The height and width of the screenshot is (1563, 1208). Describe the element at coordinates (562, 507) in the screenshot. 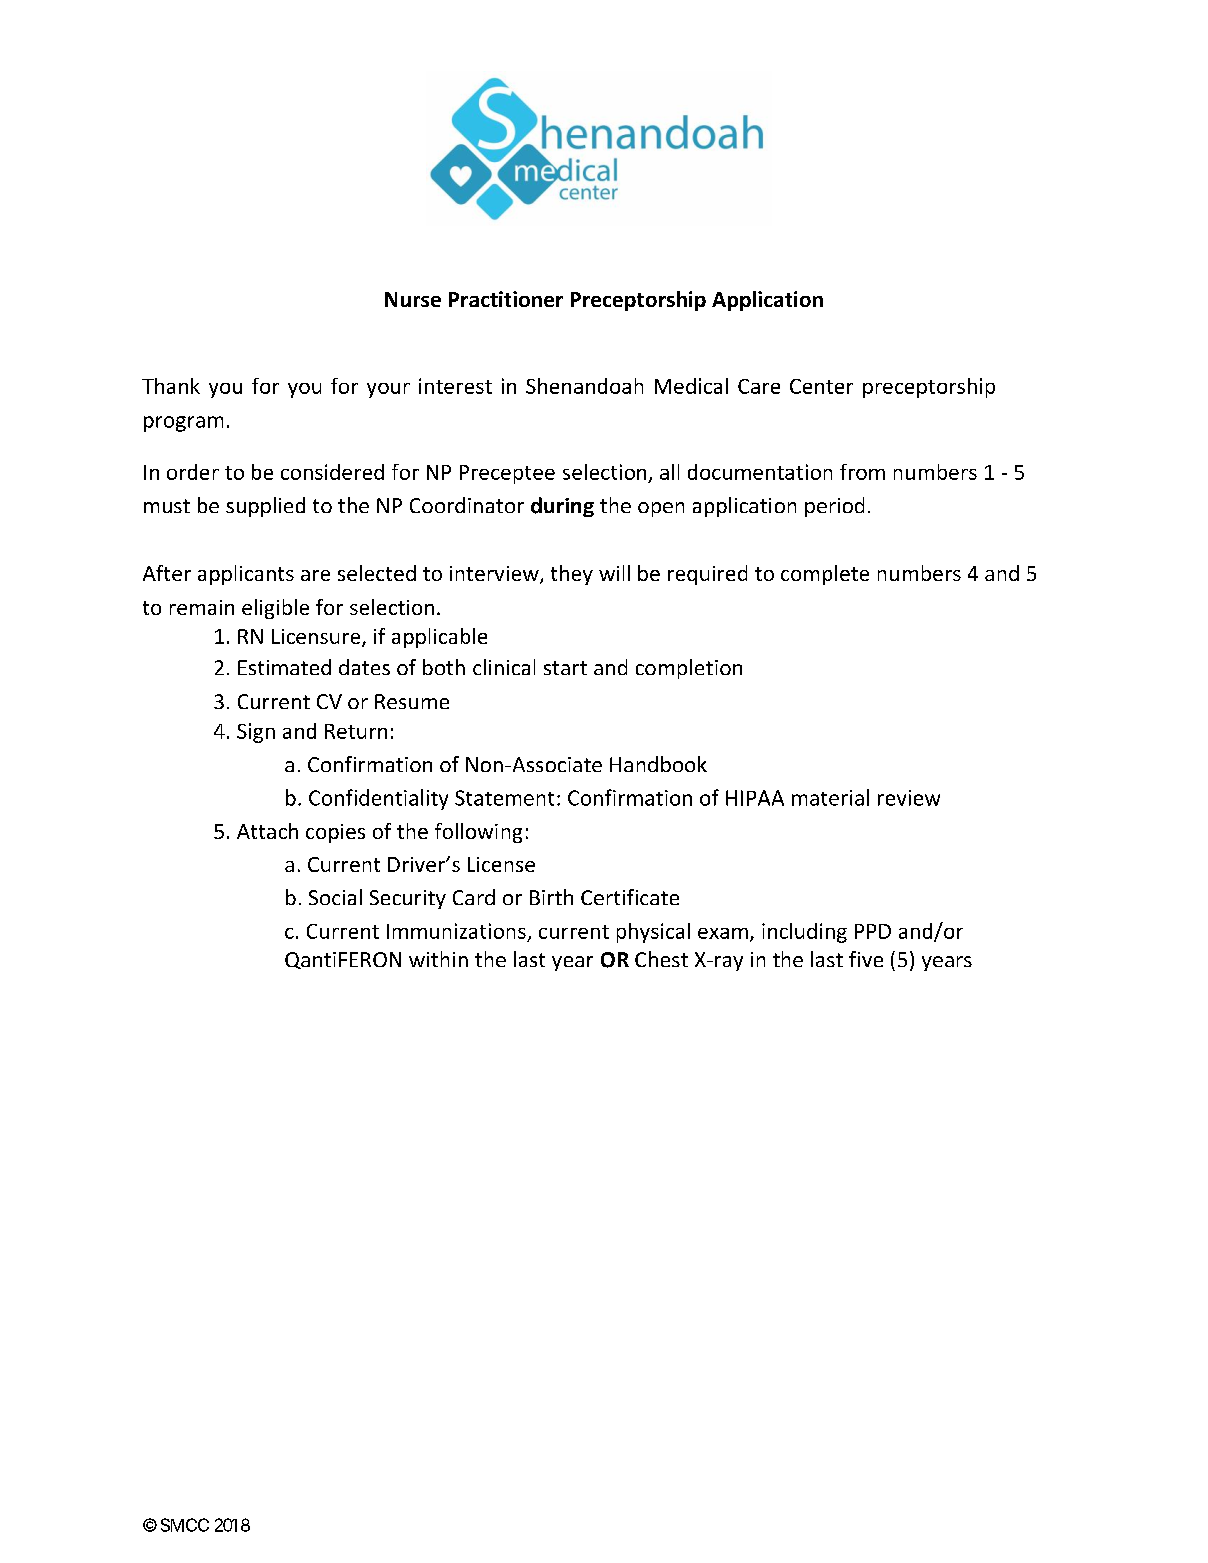

I see `during` at that location.
